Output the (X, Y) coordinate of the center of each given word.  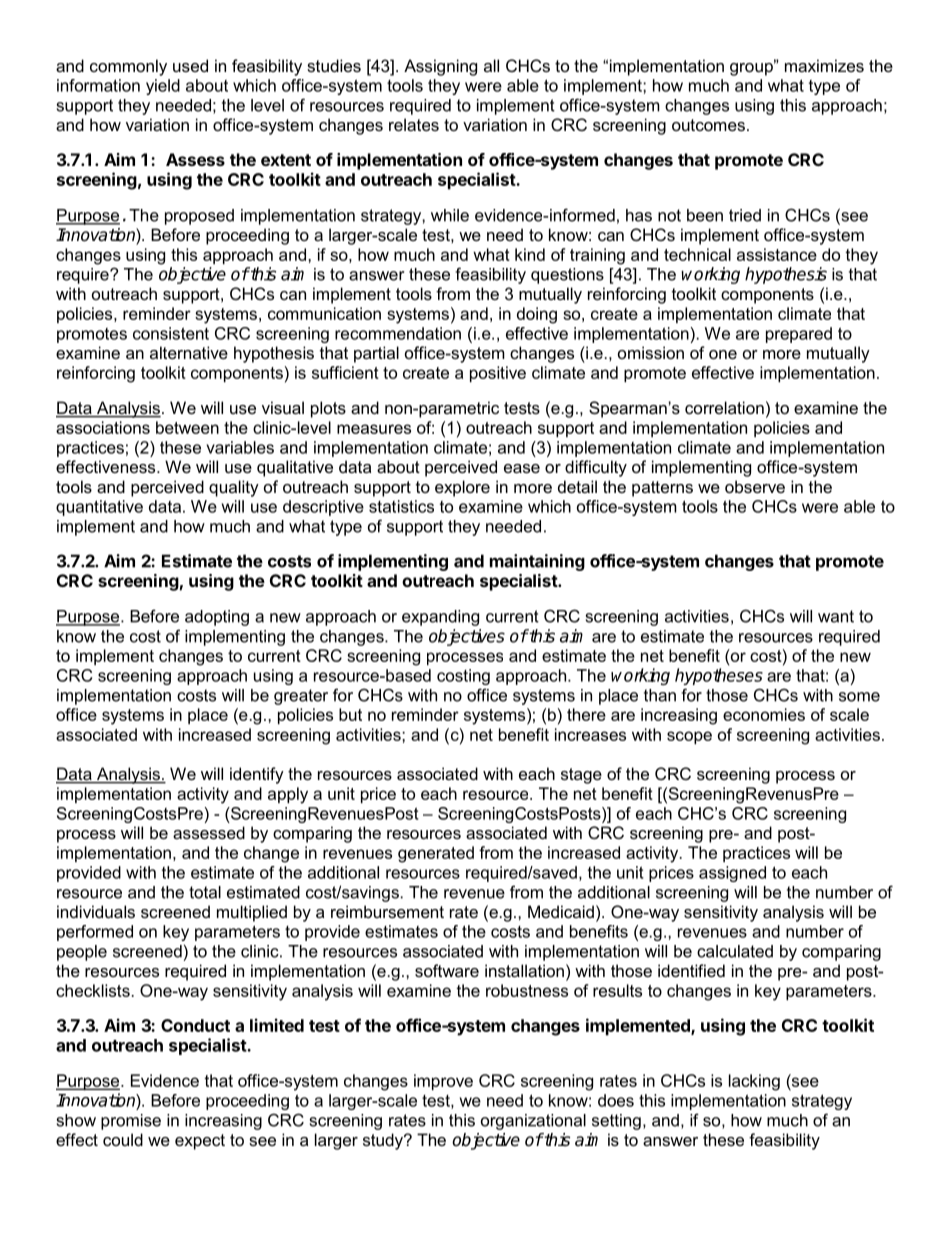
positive (498, 374)
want (836, 616)
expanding (440, 618)
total (205, 892)
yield (163, 87)
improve (443, 1082)
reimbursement (387, 911)
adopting (217, 618)
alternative (189, 352)
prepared (799, 335)
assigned (732, 874)
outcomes (708, 125)
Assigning (440, 67)
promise (131, 1122)
